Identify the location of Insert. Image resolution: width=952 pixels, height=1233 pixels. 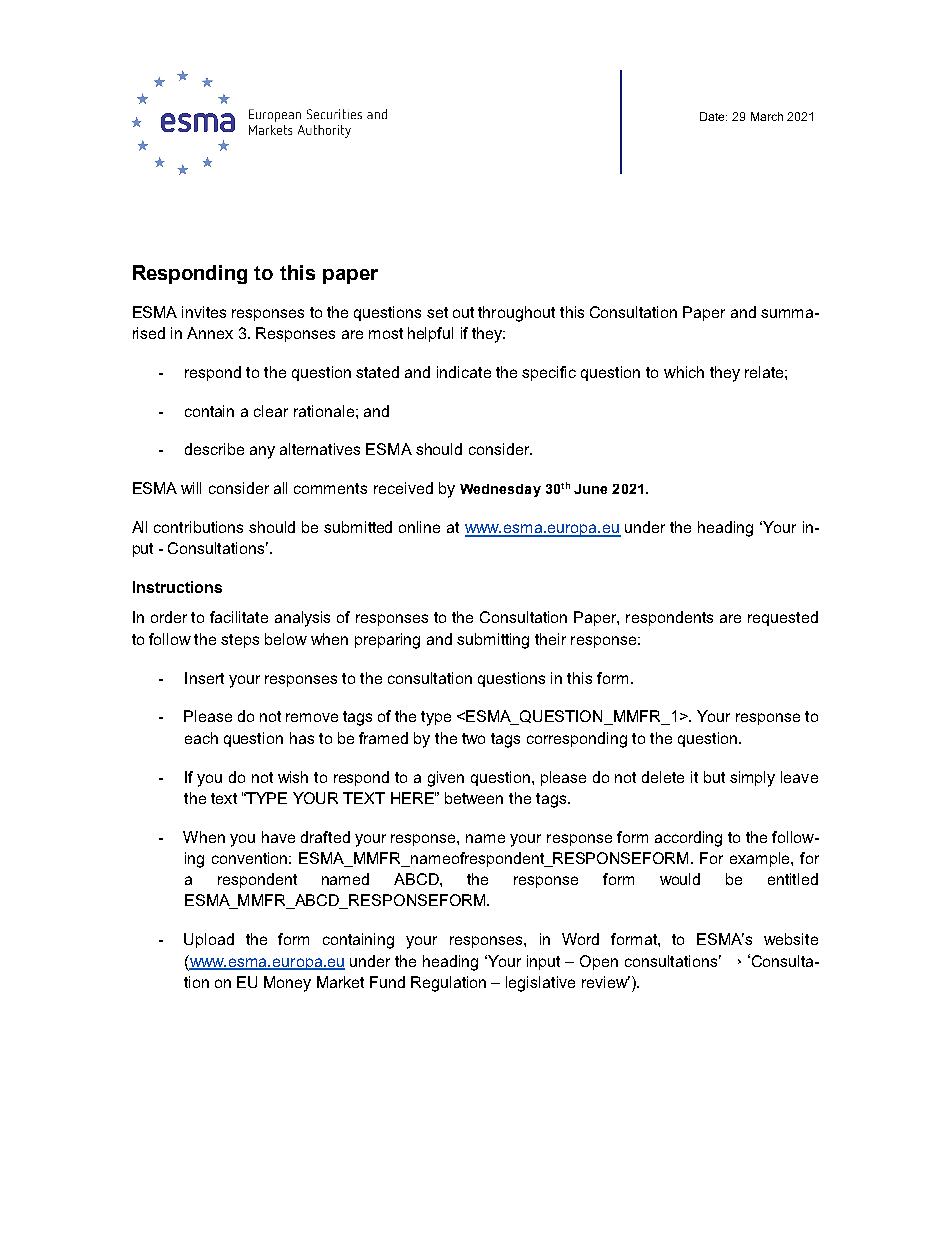
(204, 678).
